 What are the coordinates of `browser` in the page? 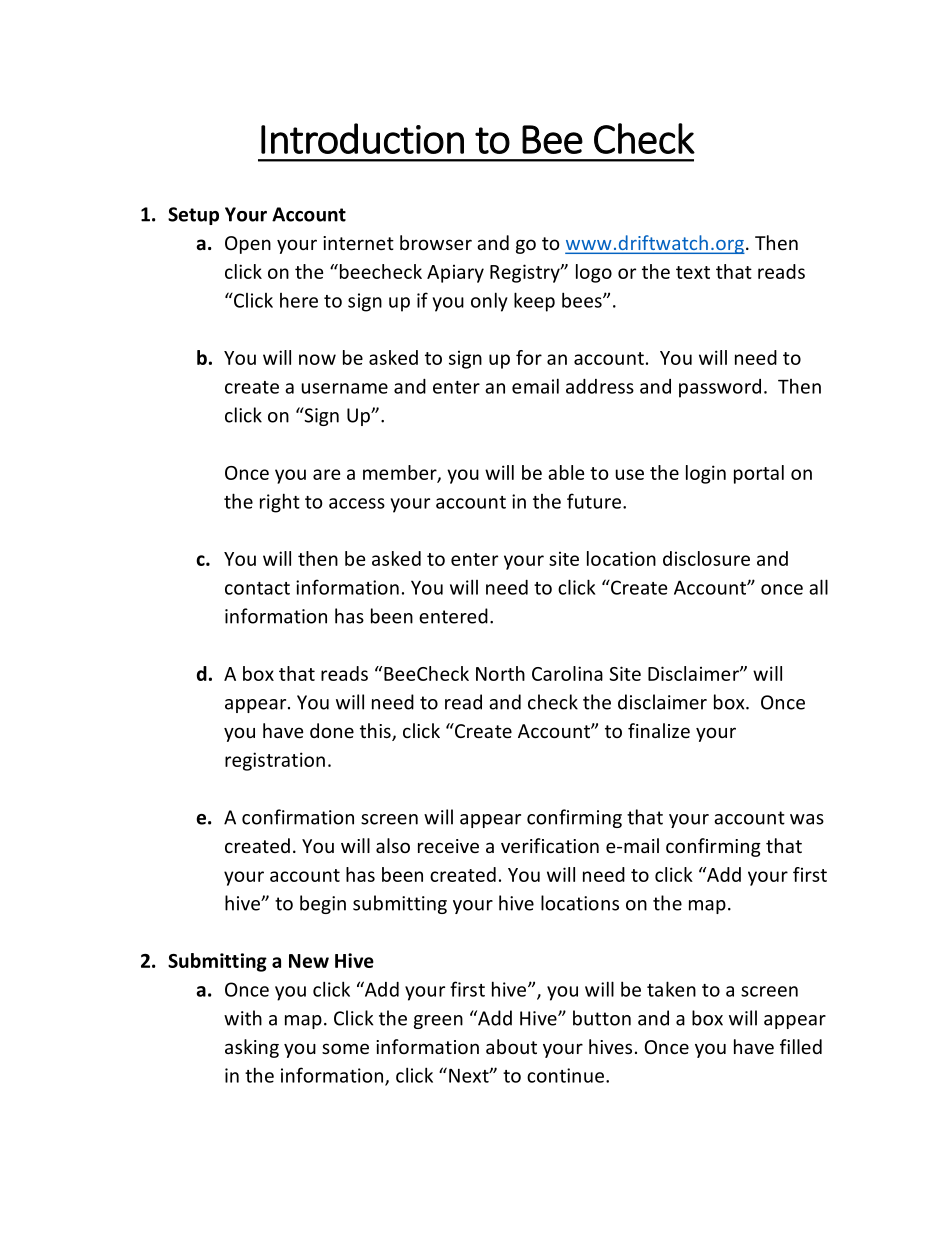 It's located at (436, 242).
